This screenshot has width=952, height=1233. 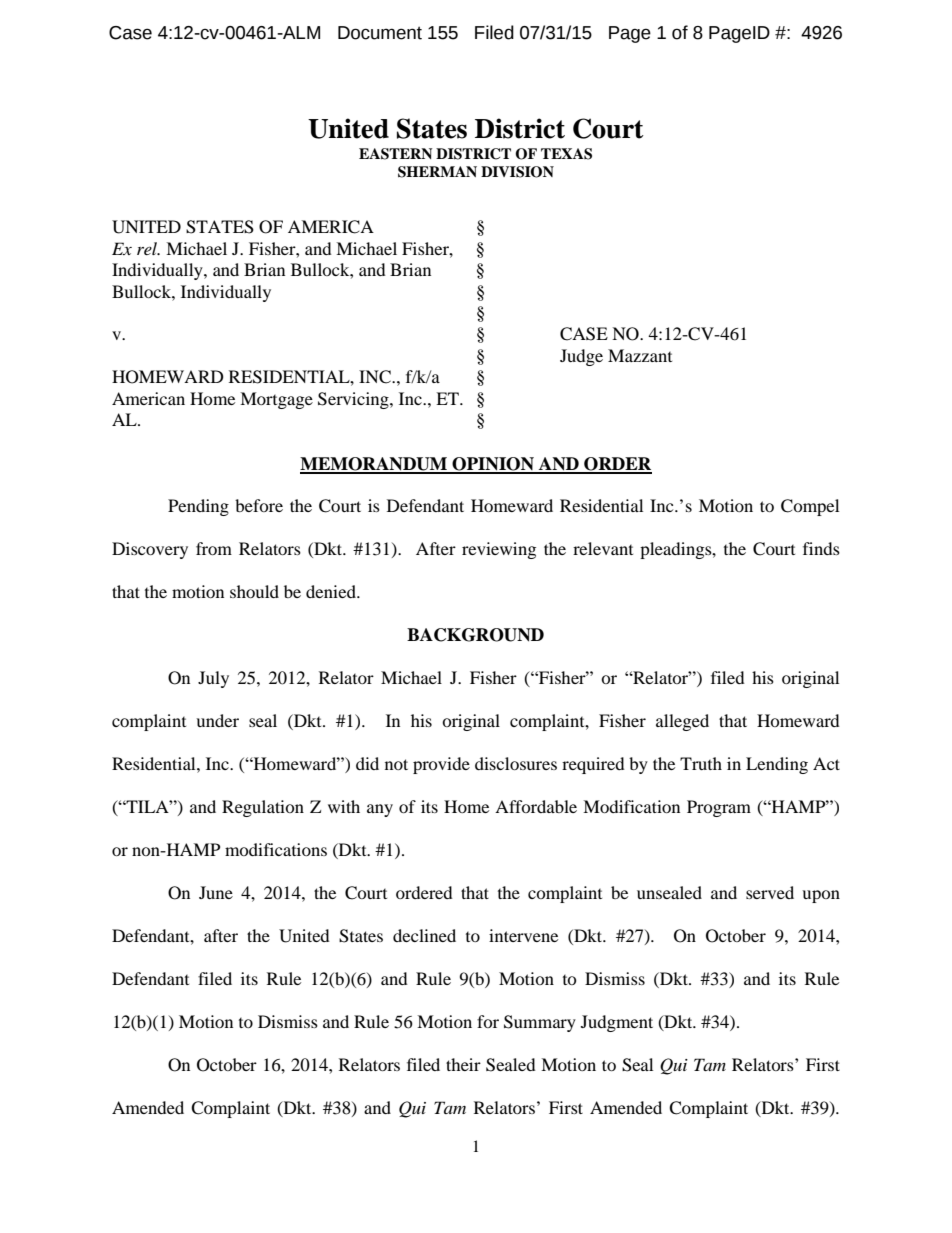 I want to click on TEXAS, so click(x=566, y=154).
